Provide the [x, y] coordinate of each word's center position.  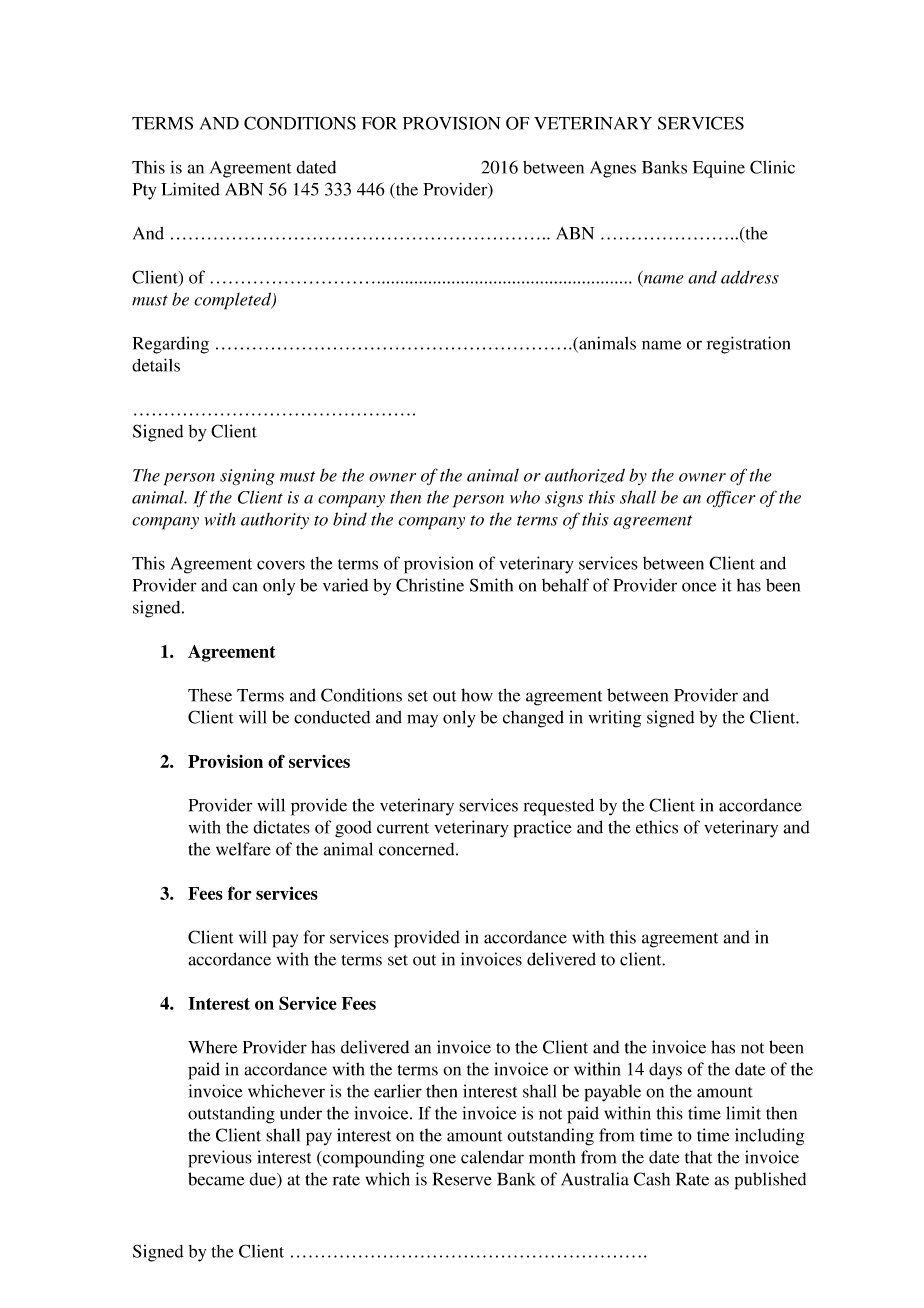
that [698, 1157]
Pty [144, 191]
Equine [719, 169]
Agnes [613, 169]
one [443, 1159]
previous [220, 1159]
